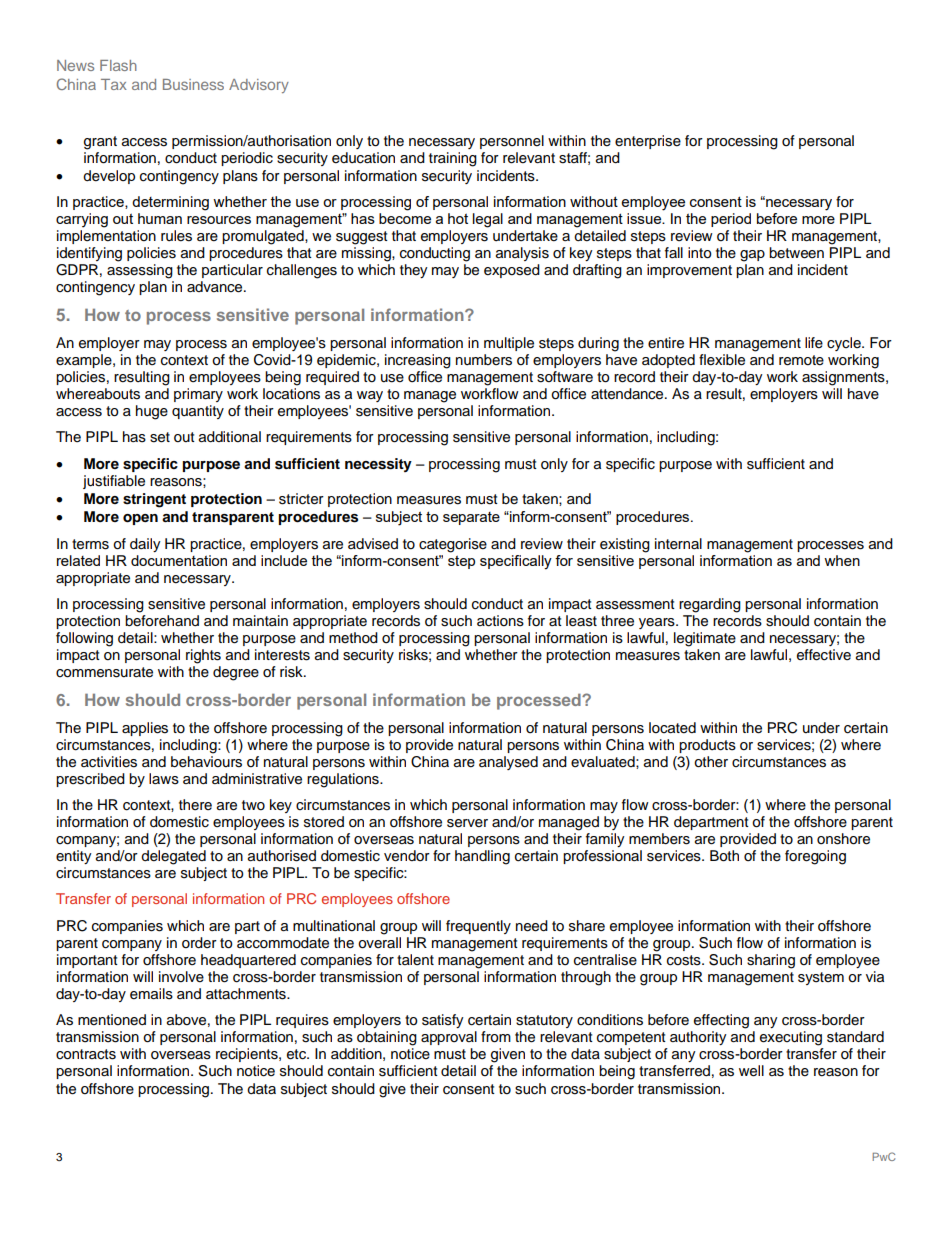  What do you see at coordinates (145, 729) in the screenshot?
I see `applies` at bounding box center [145, 729].
